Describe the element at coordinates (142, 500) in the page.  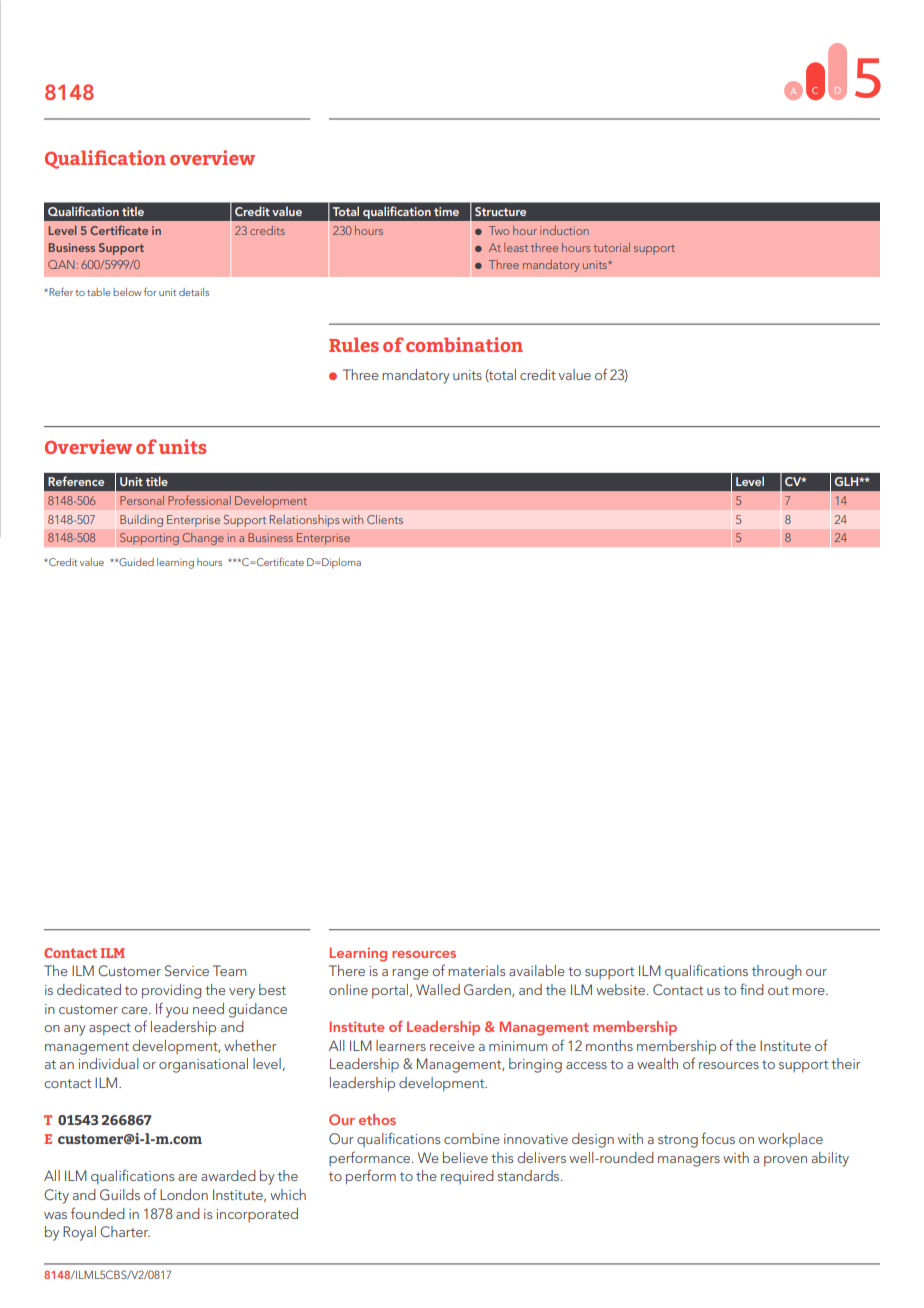
I see `Personal` at that location.
